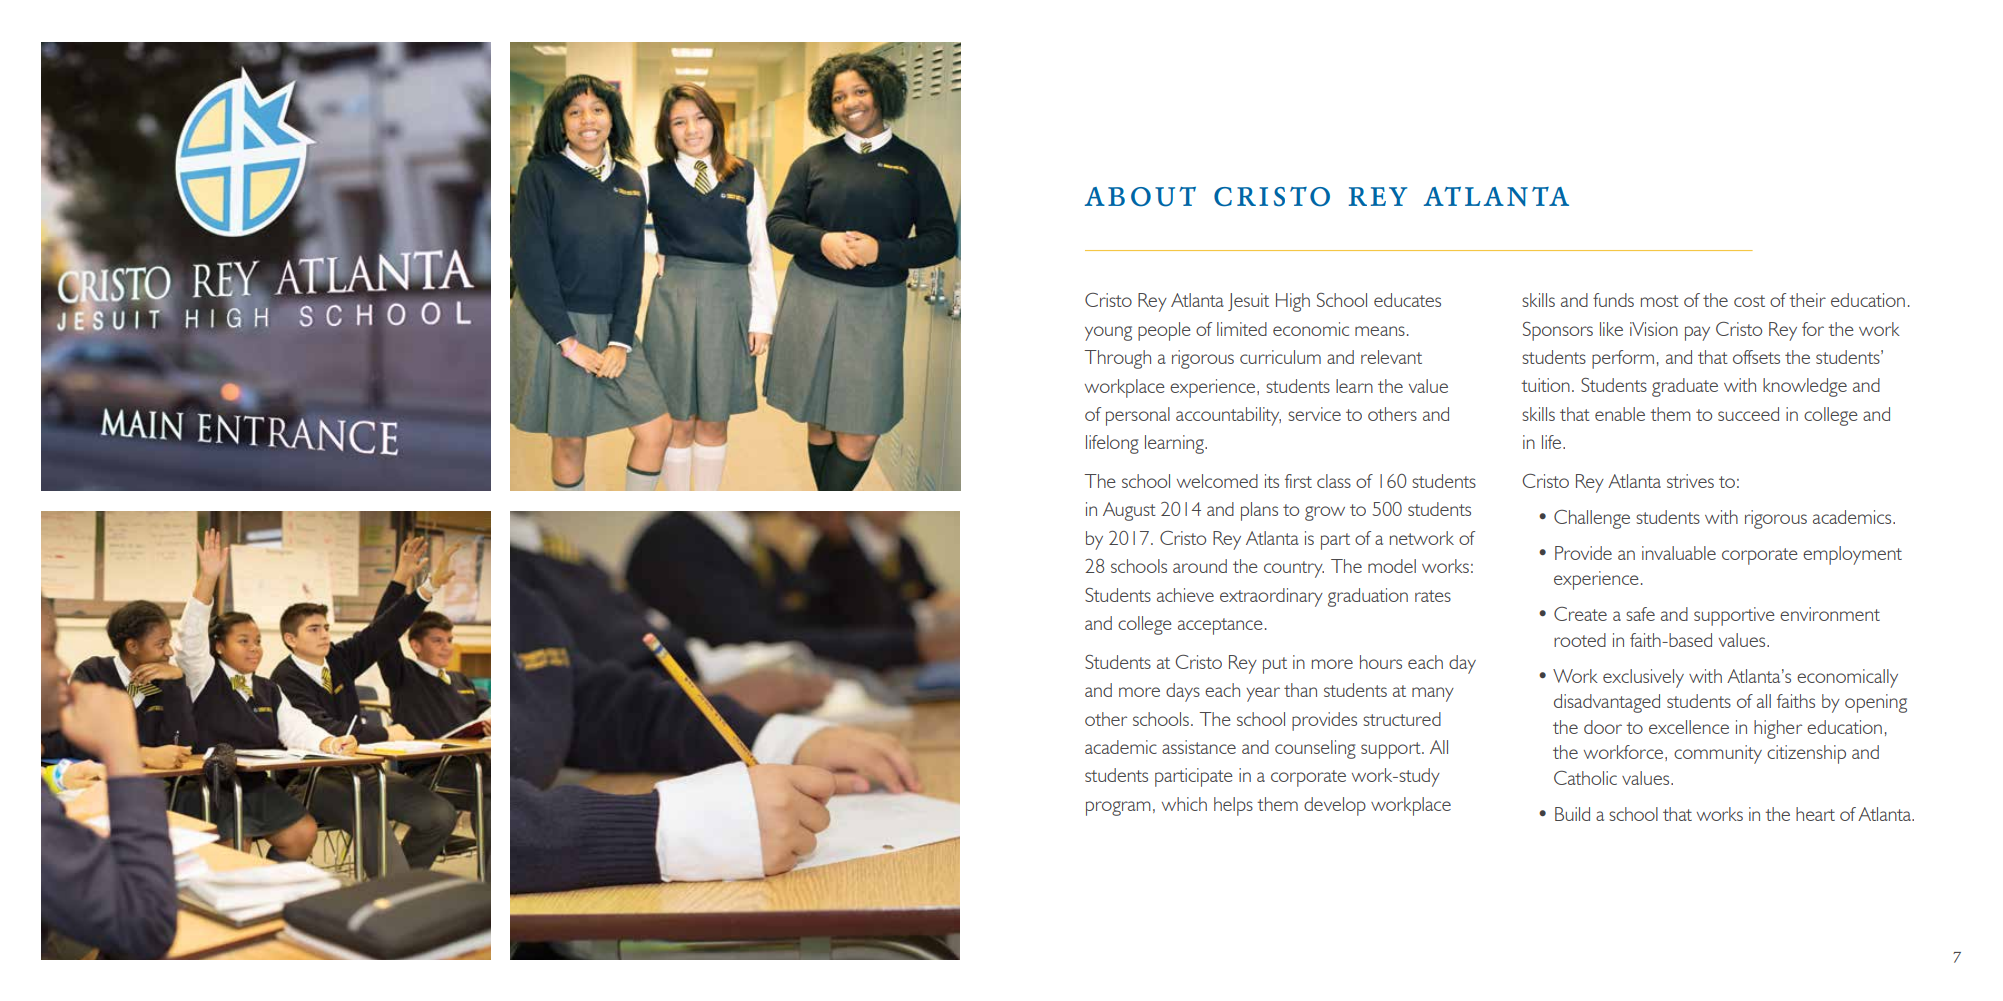 The image size is (2003, 1001). Describe the element at coordinates (1558, 331) in the screenshot. I see `Sponsors` at that location.
